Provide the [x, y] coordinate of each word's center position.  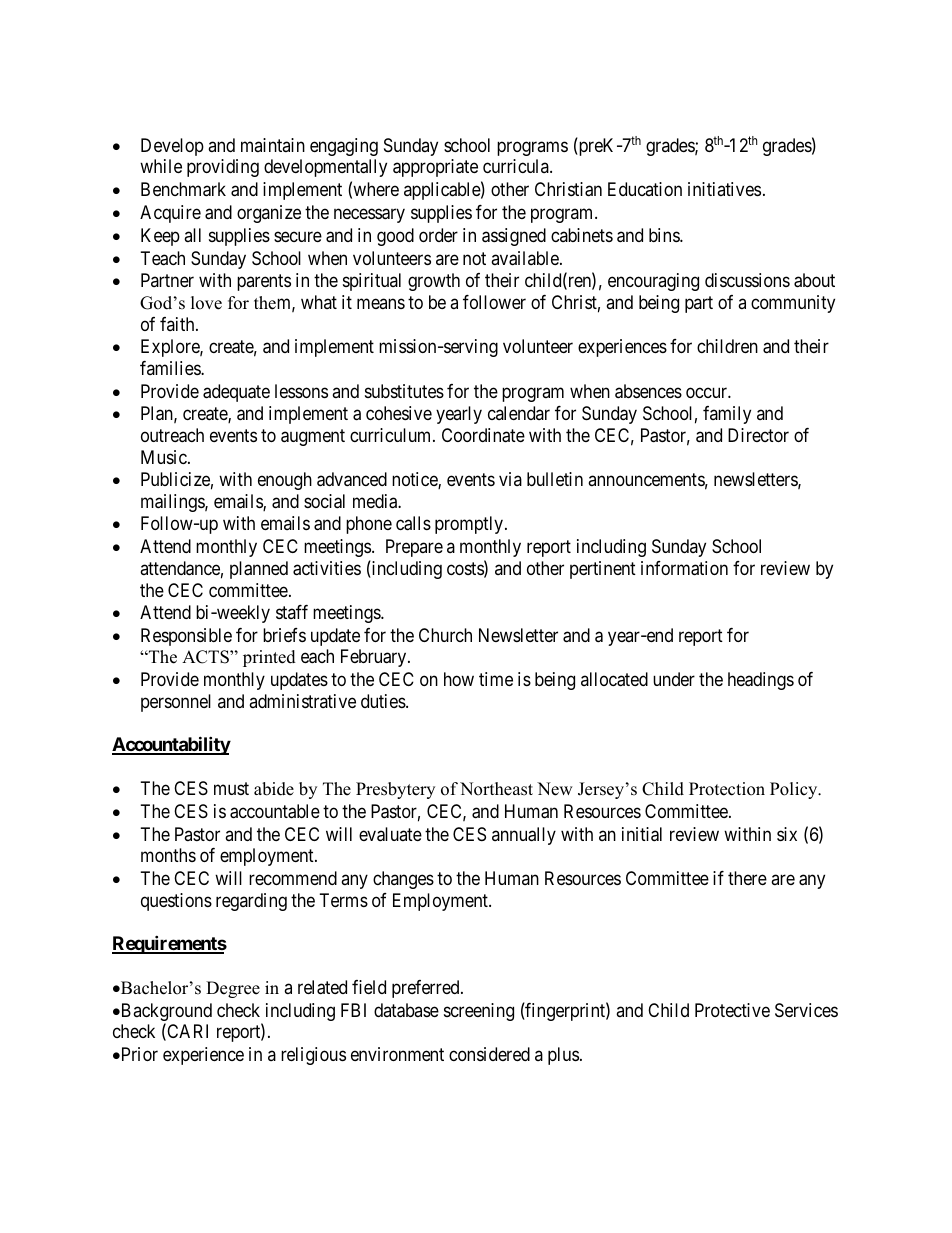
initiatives [724, 189]
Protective [732, 1010]
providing [223, 168]
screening [479, 1012]
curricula [517, 166]
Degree [233, 989]
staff [292, 612]
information [684, 568]
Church [445, 635]
